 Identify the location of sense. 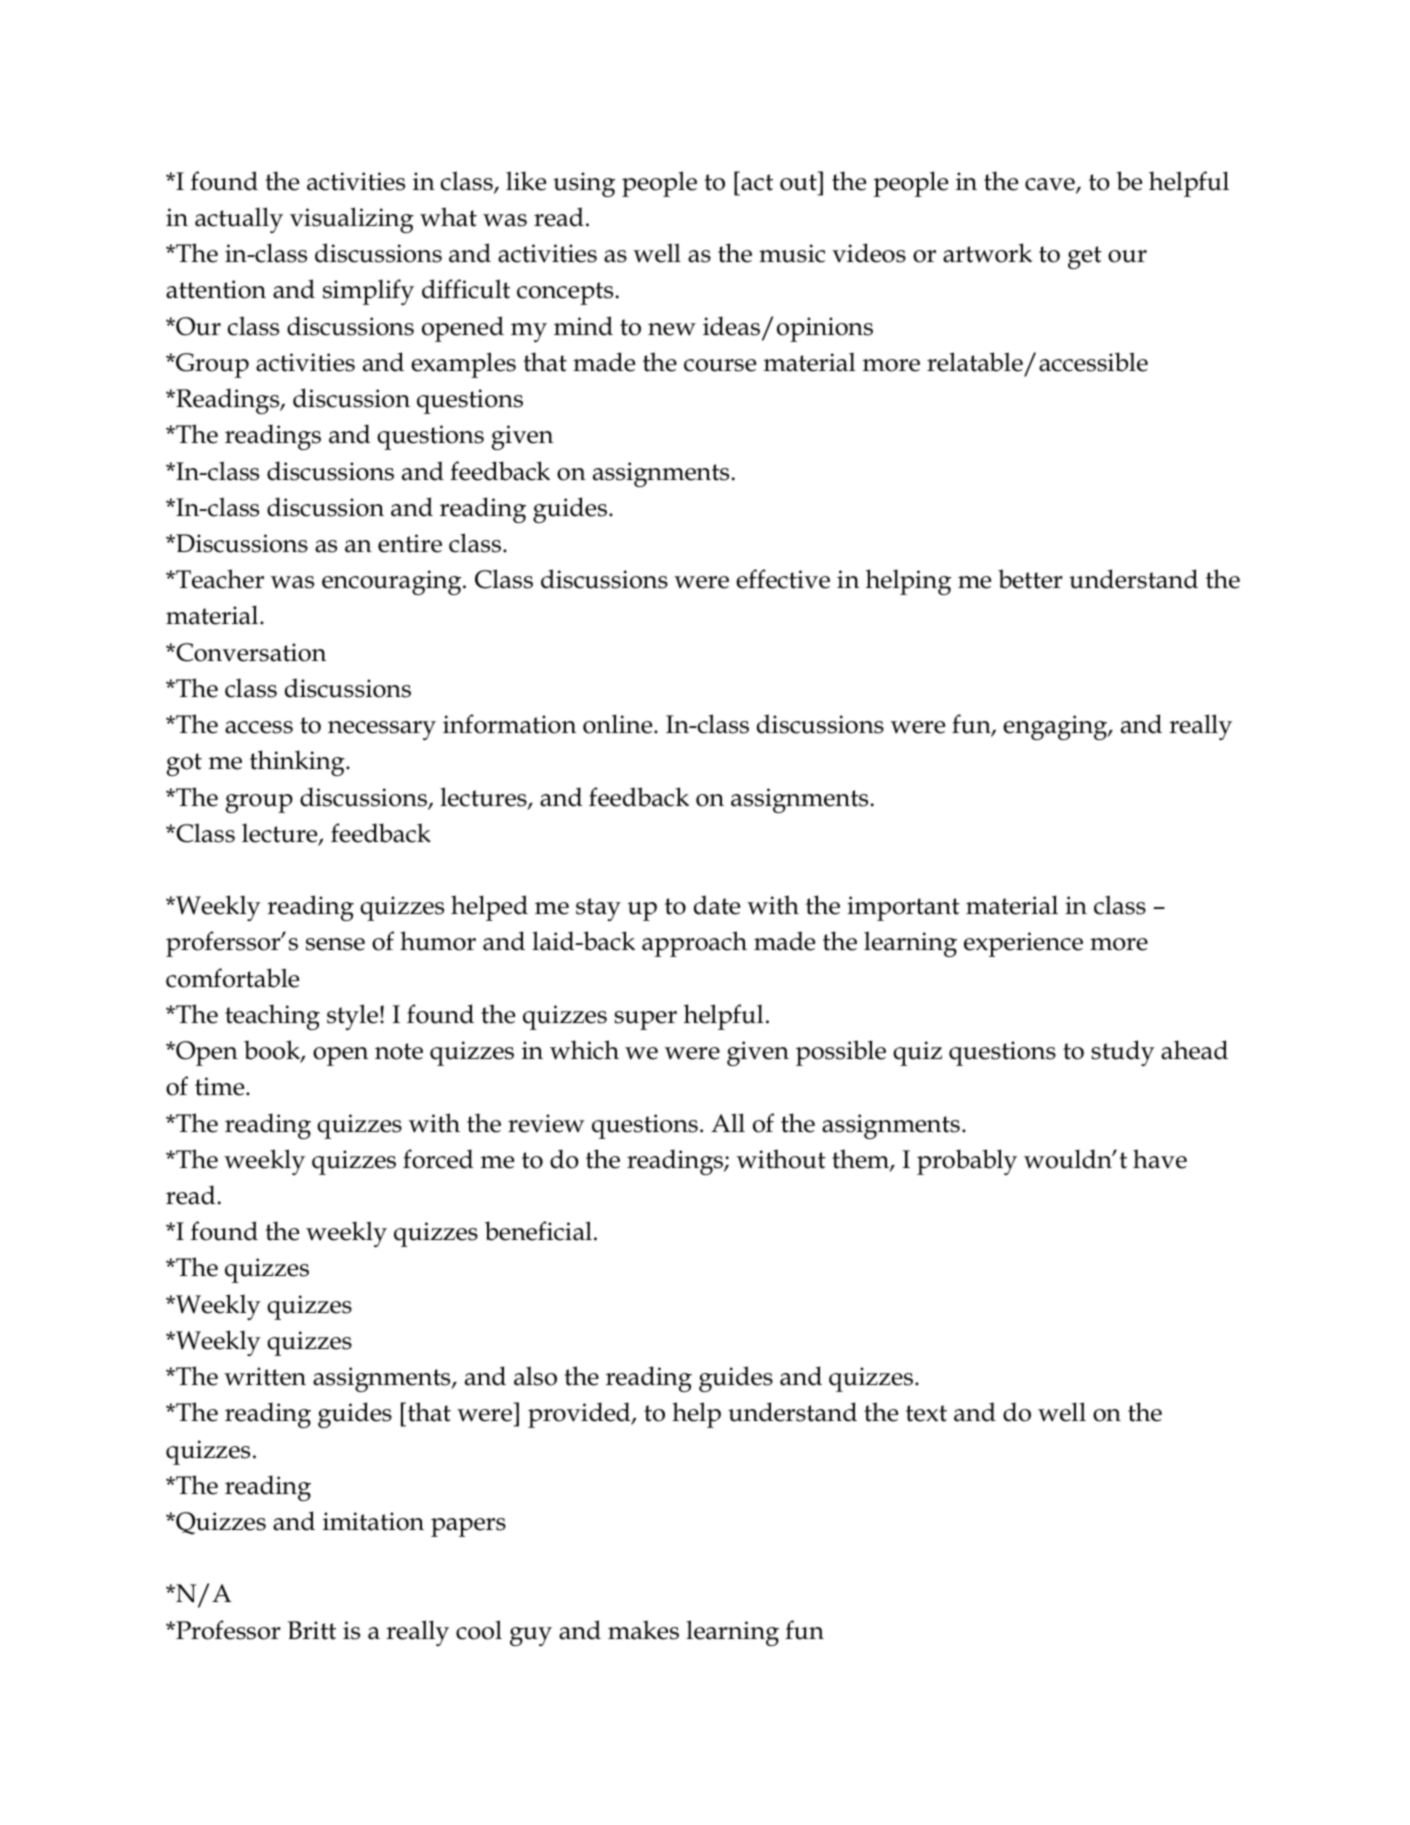
(335, 944).
